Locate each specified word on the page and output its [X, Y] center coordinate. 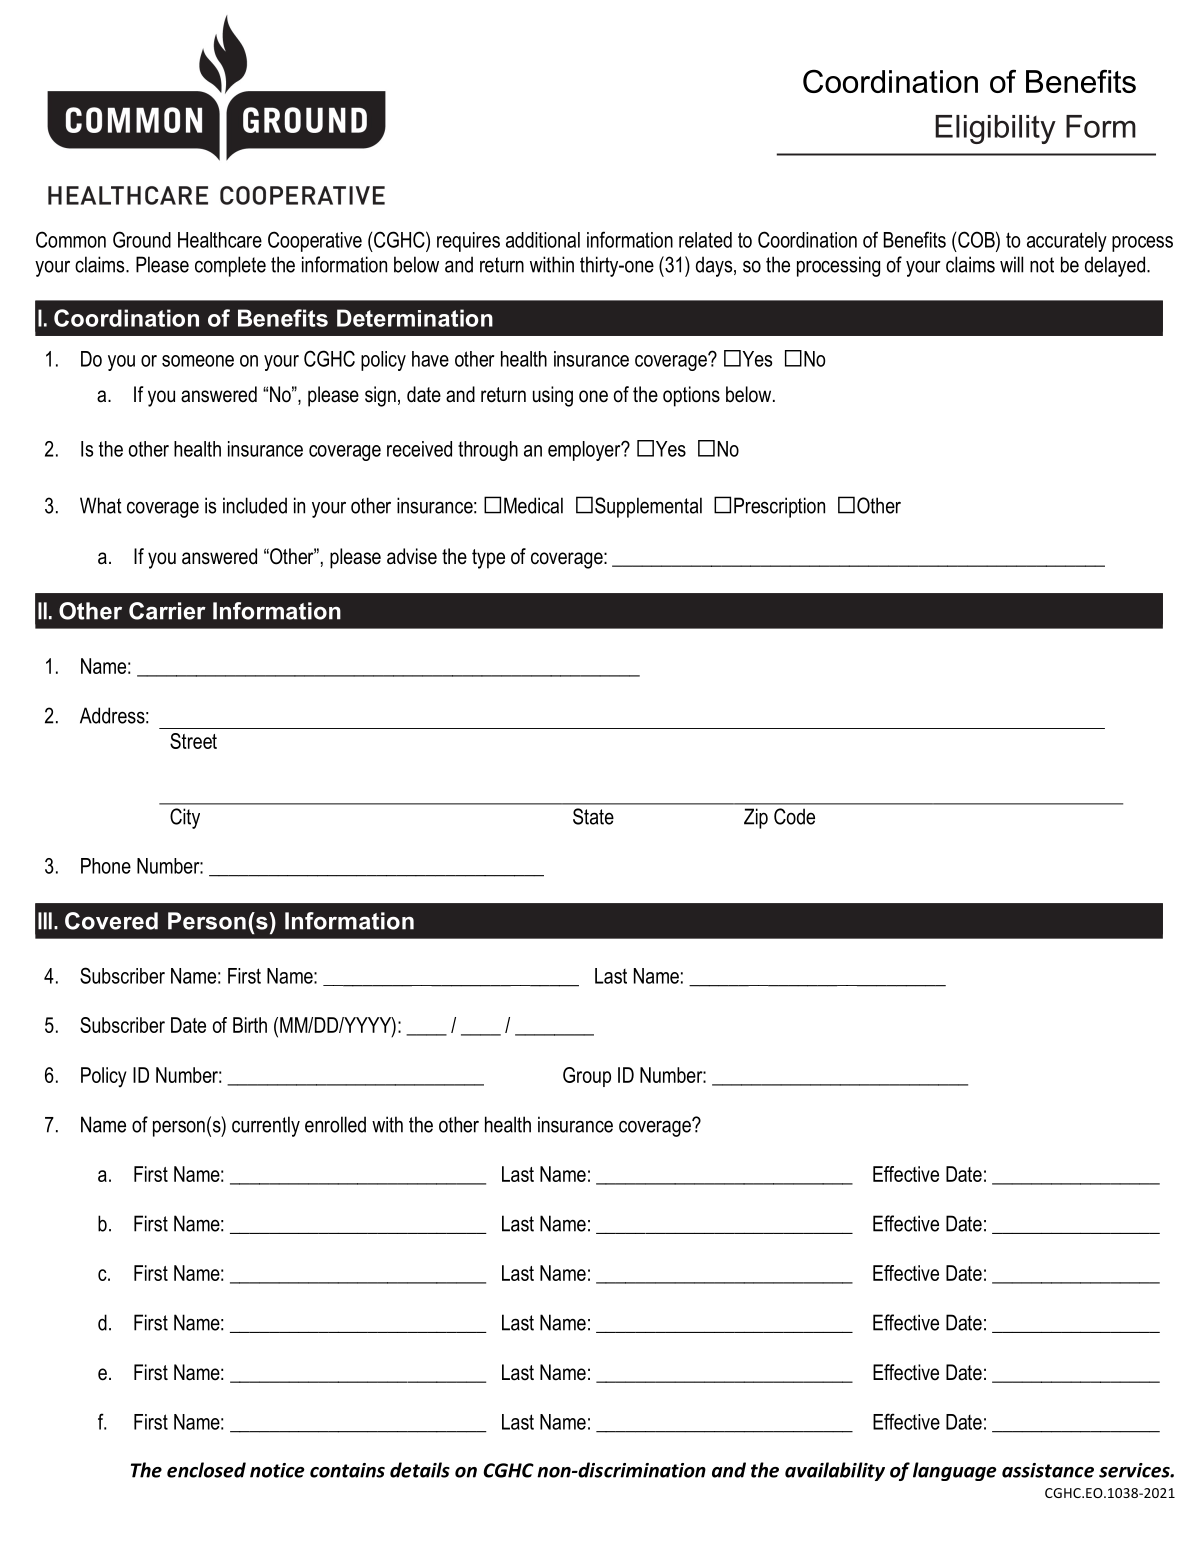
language [955, 1471]
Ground [142, 239]
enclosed [206, 1470]
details [420, 1470]
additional [543, 240]
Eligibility [995, 129]
